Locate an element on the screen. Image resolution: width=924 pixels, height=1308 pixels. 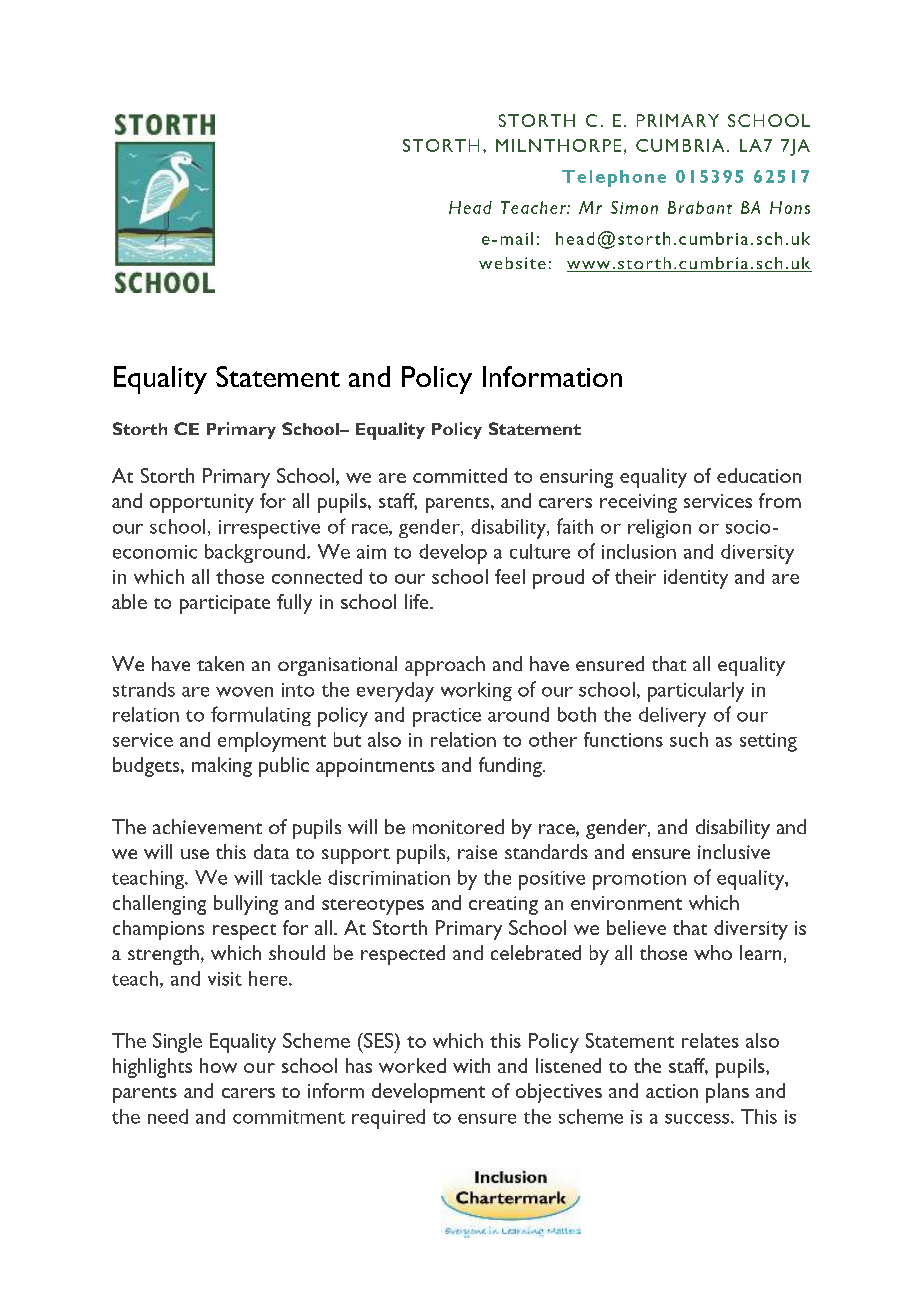
identity is located at coordinates (696, 579).
